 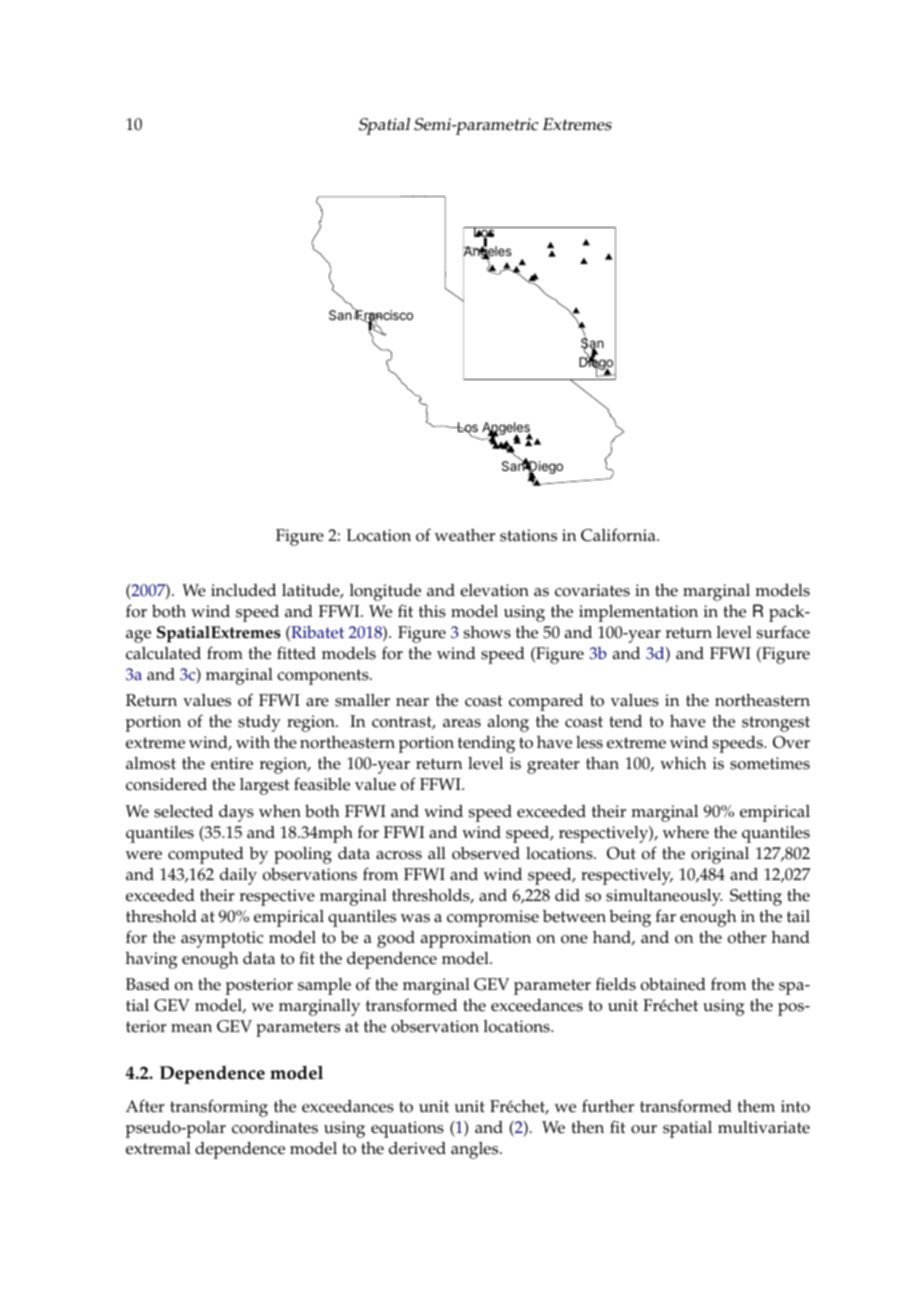 What do you see at coordinates (476, 1150) in the image?
I see `angles` at bounding box center [476, 1150].
